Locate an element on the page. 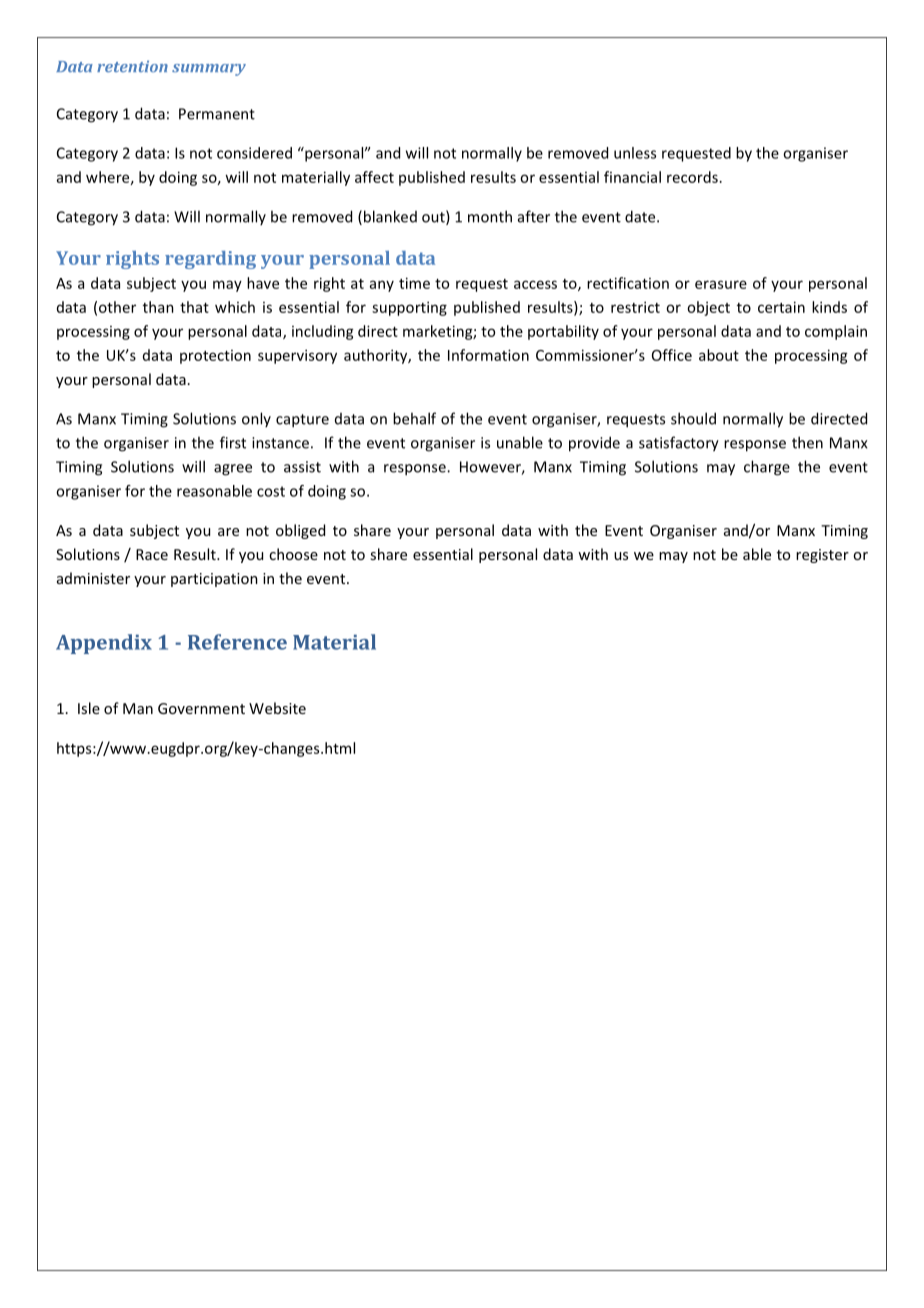  charge is located at coordinates (767, 468).
